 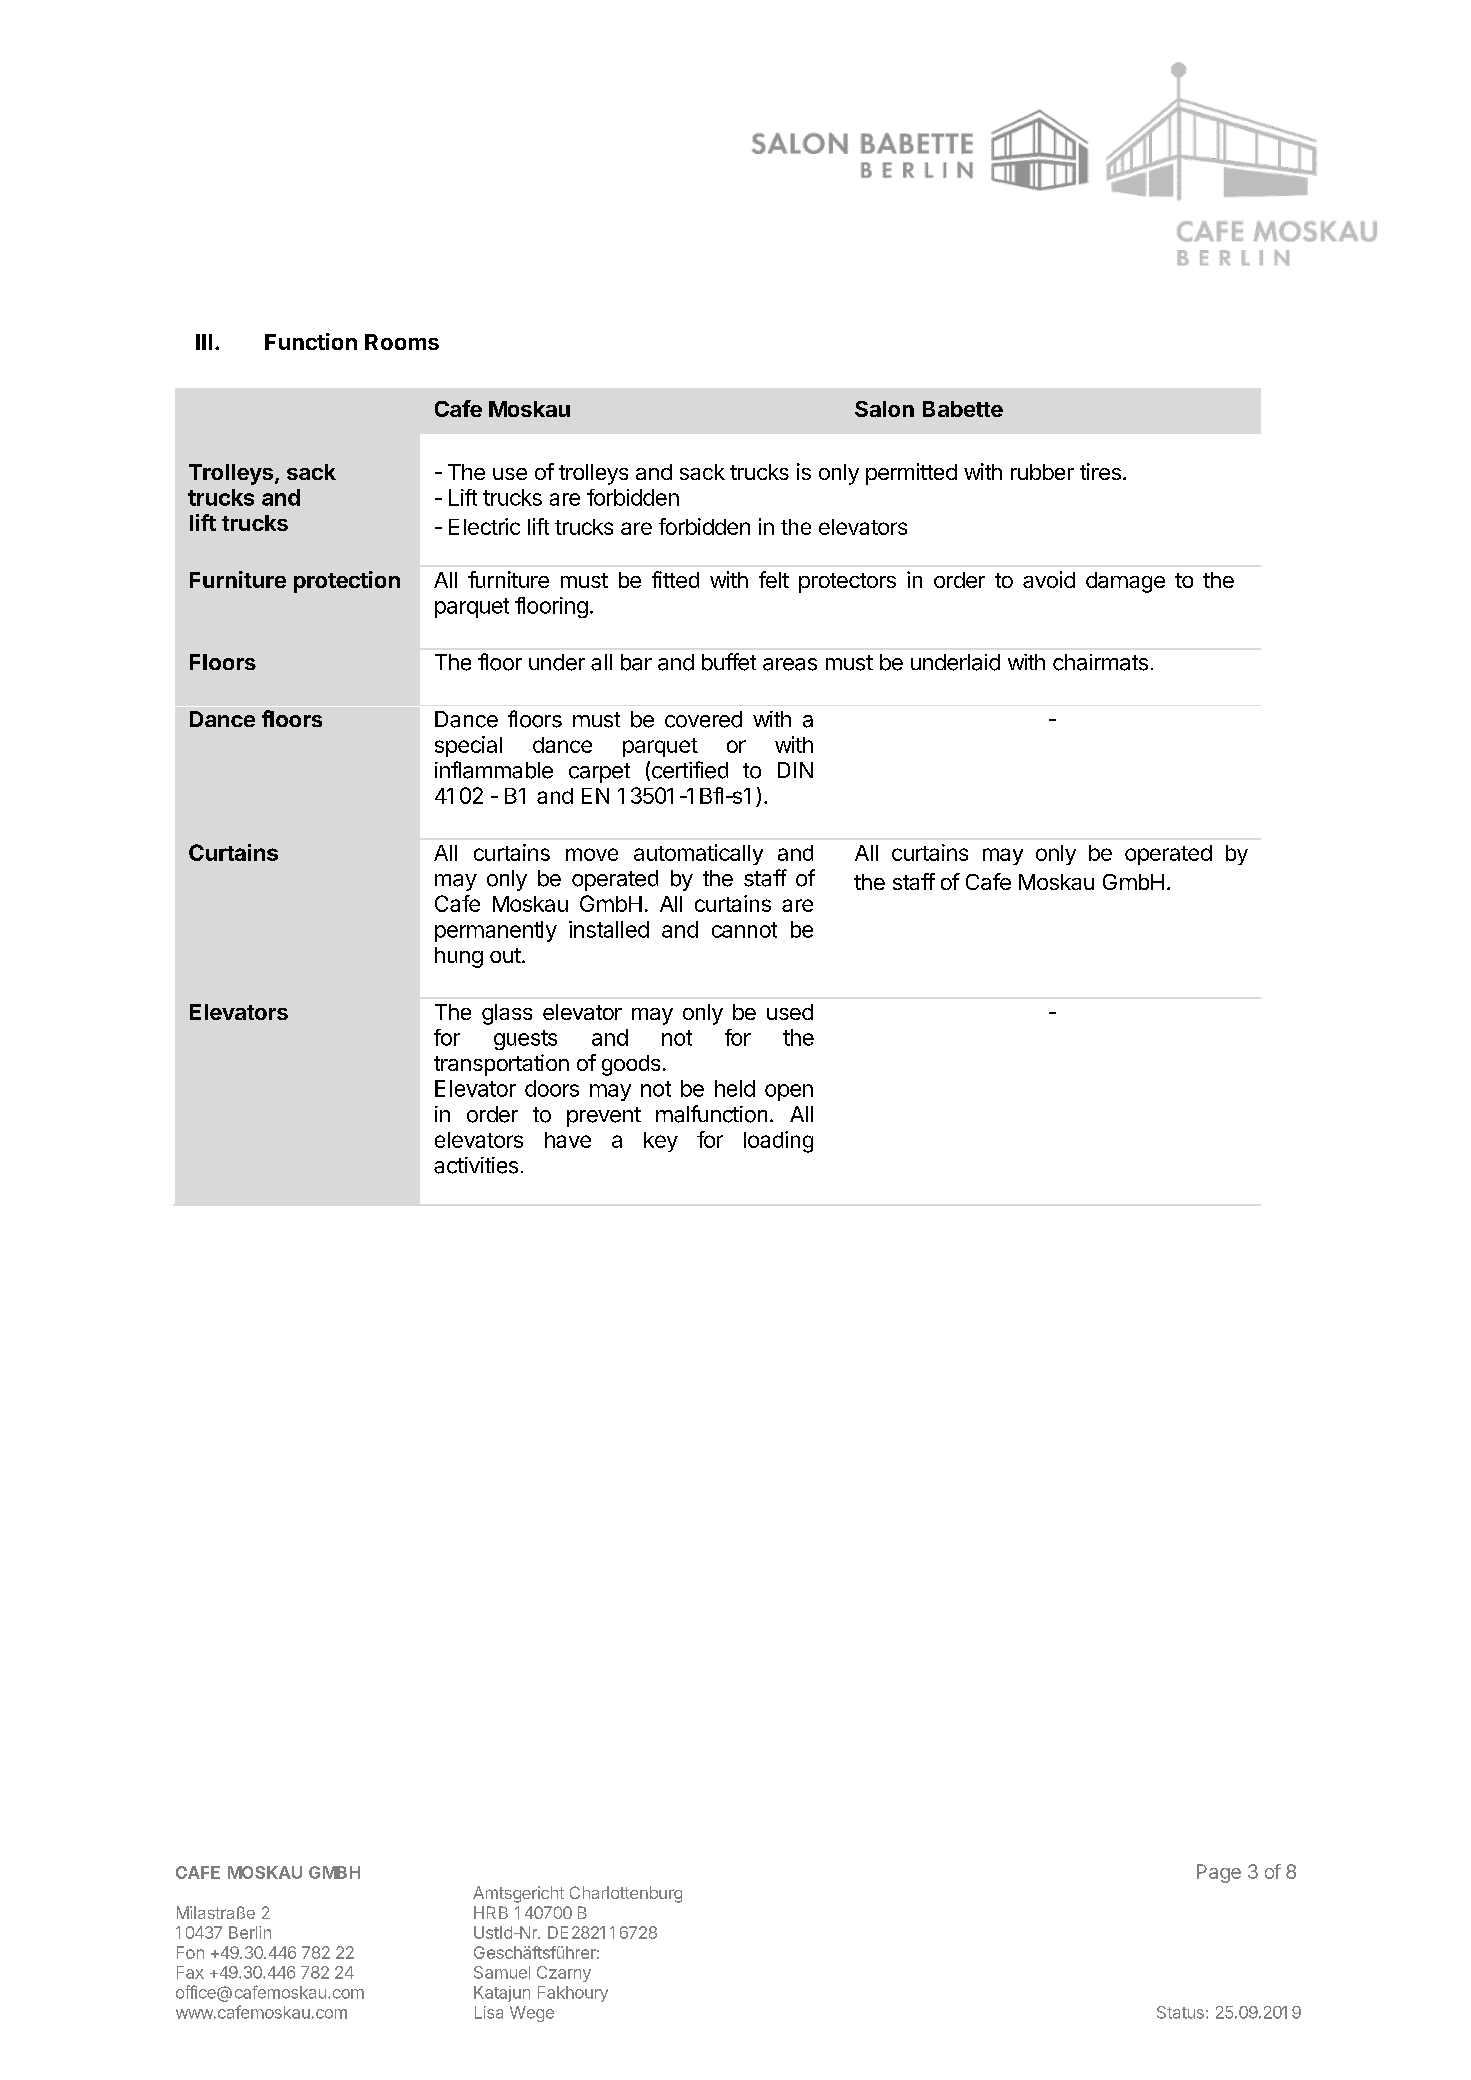 What do you see at coordinates (744, 930) in the screenshot?
I see `cannot` at bounding box center [744, 930].
